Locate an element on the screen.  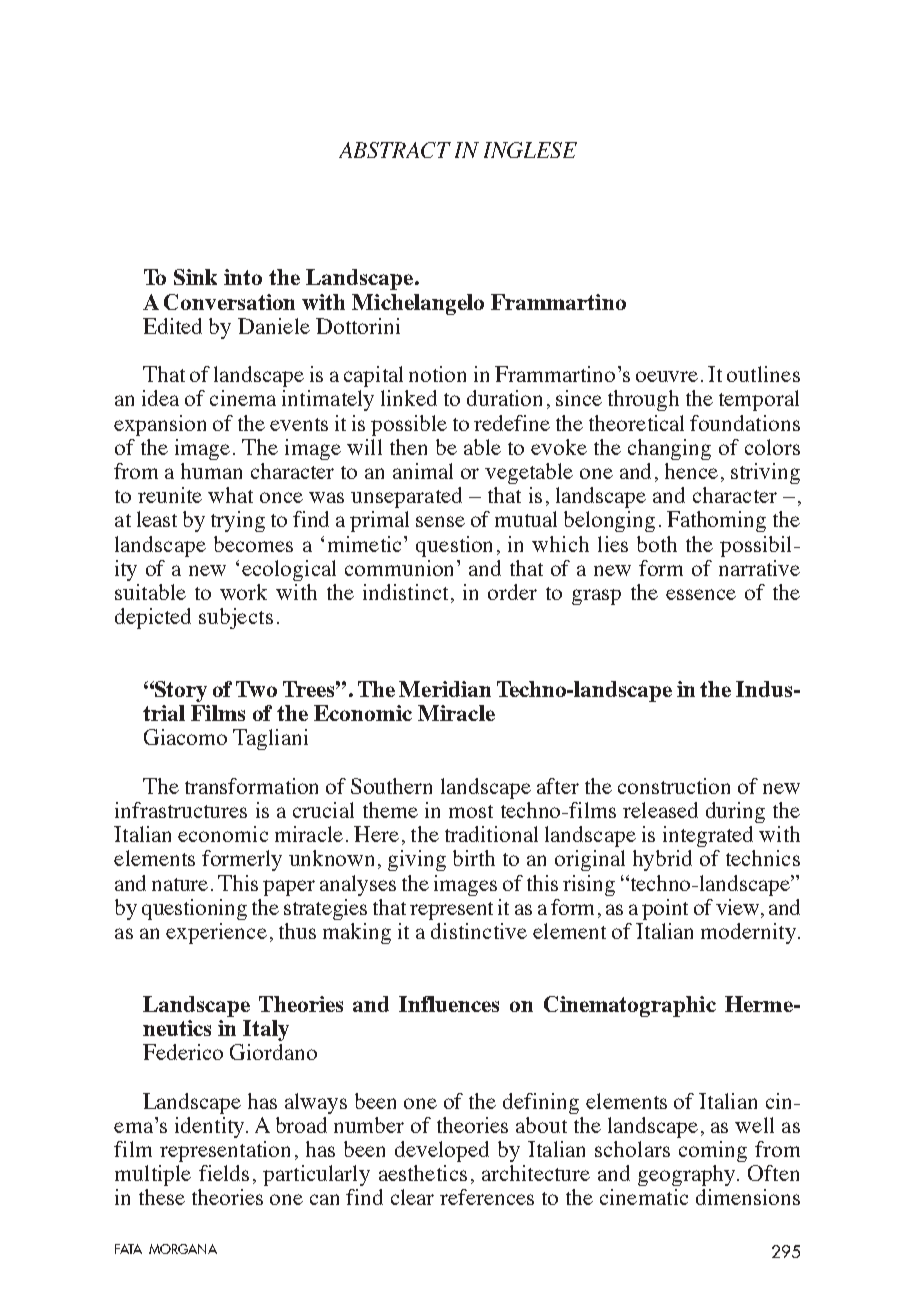
INGLESE is located at coordinates (530, 150).
